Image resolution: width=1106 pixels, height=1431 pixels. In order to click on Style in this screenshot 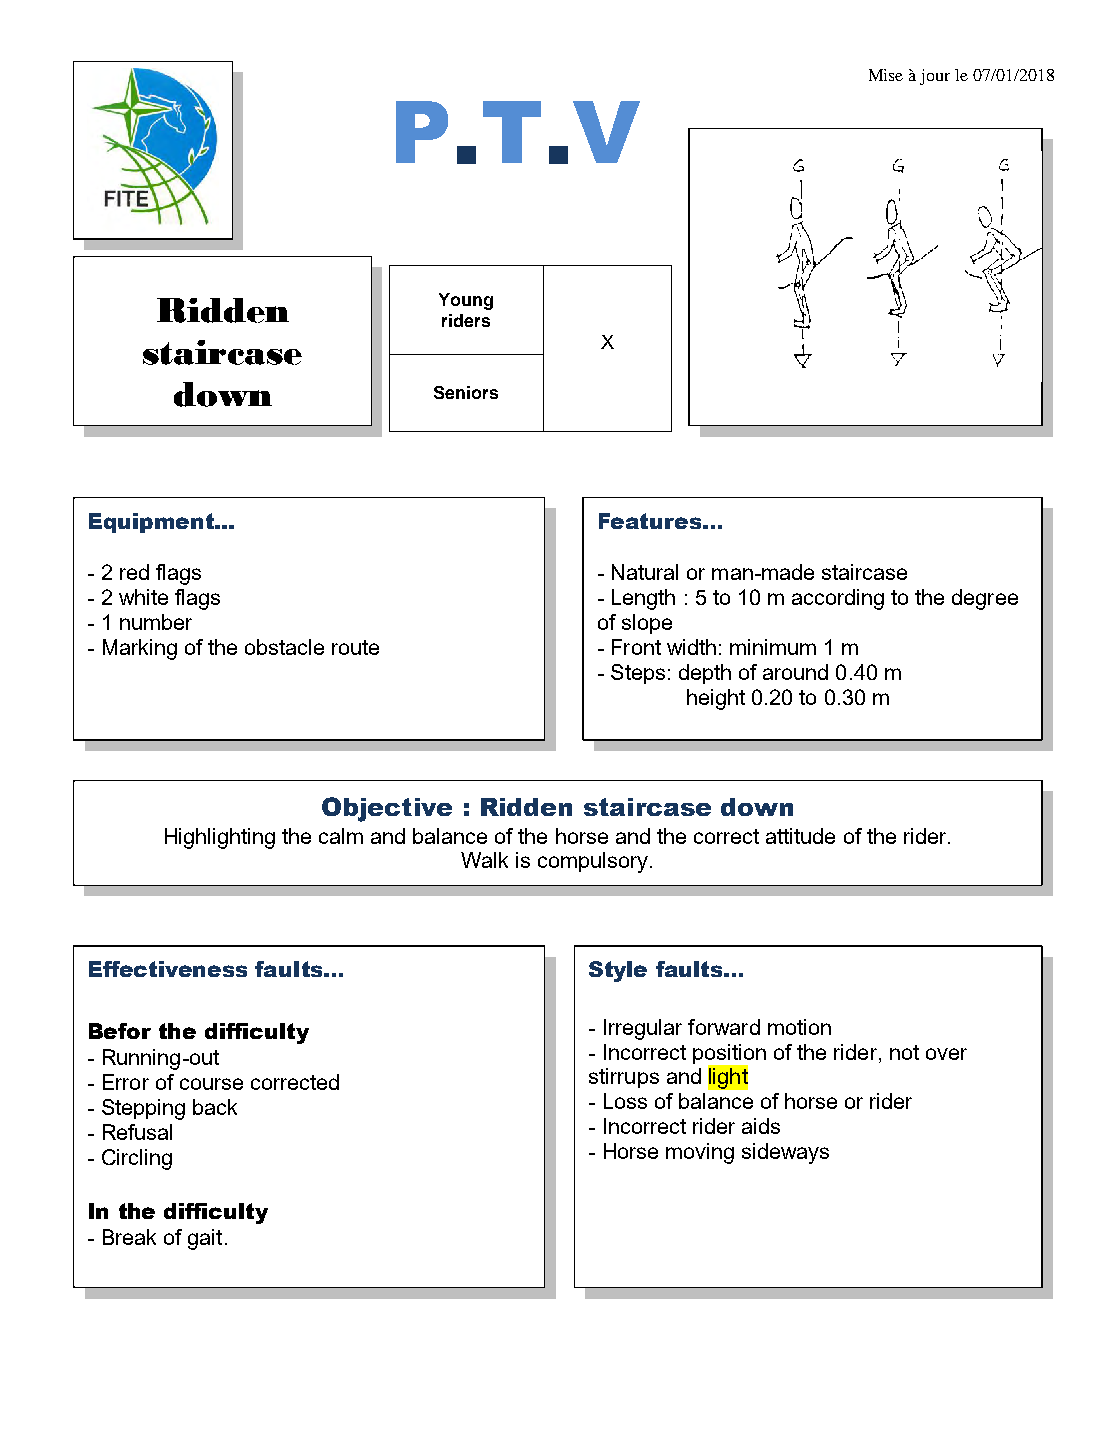, I will do `click(618, 971)`.
